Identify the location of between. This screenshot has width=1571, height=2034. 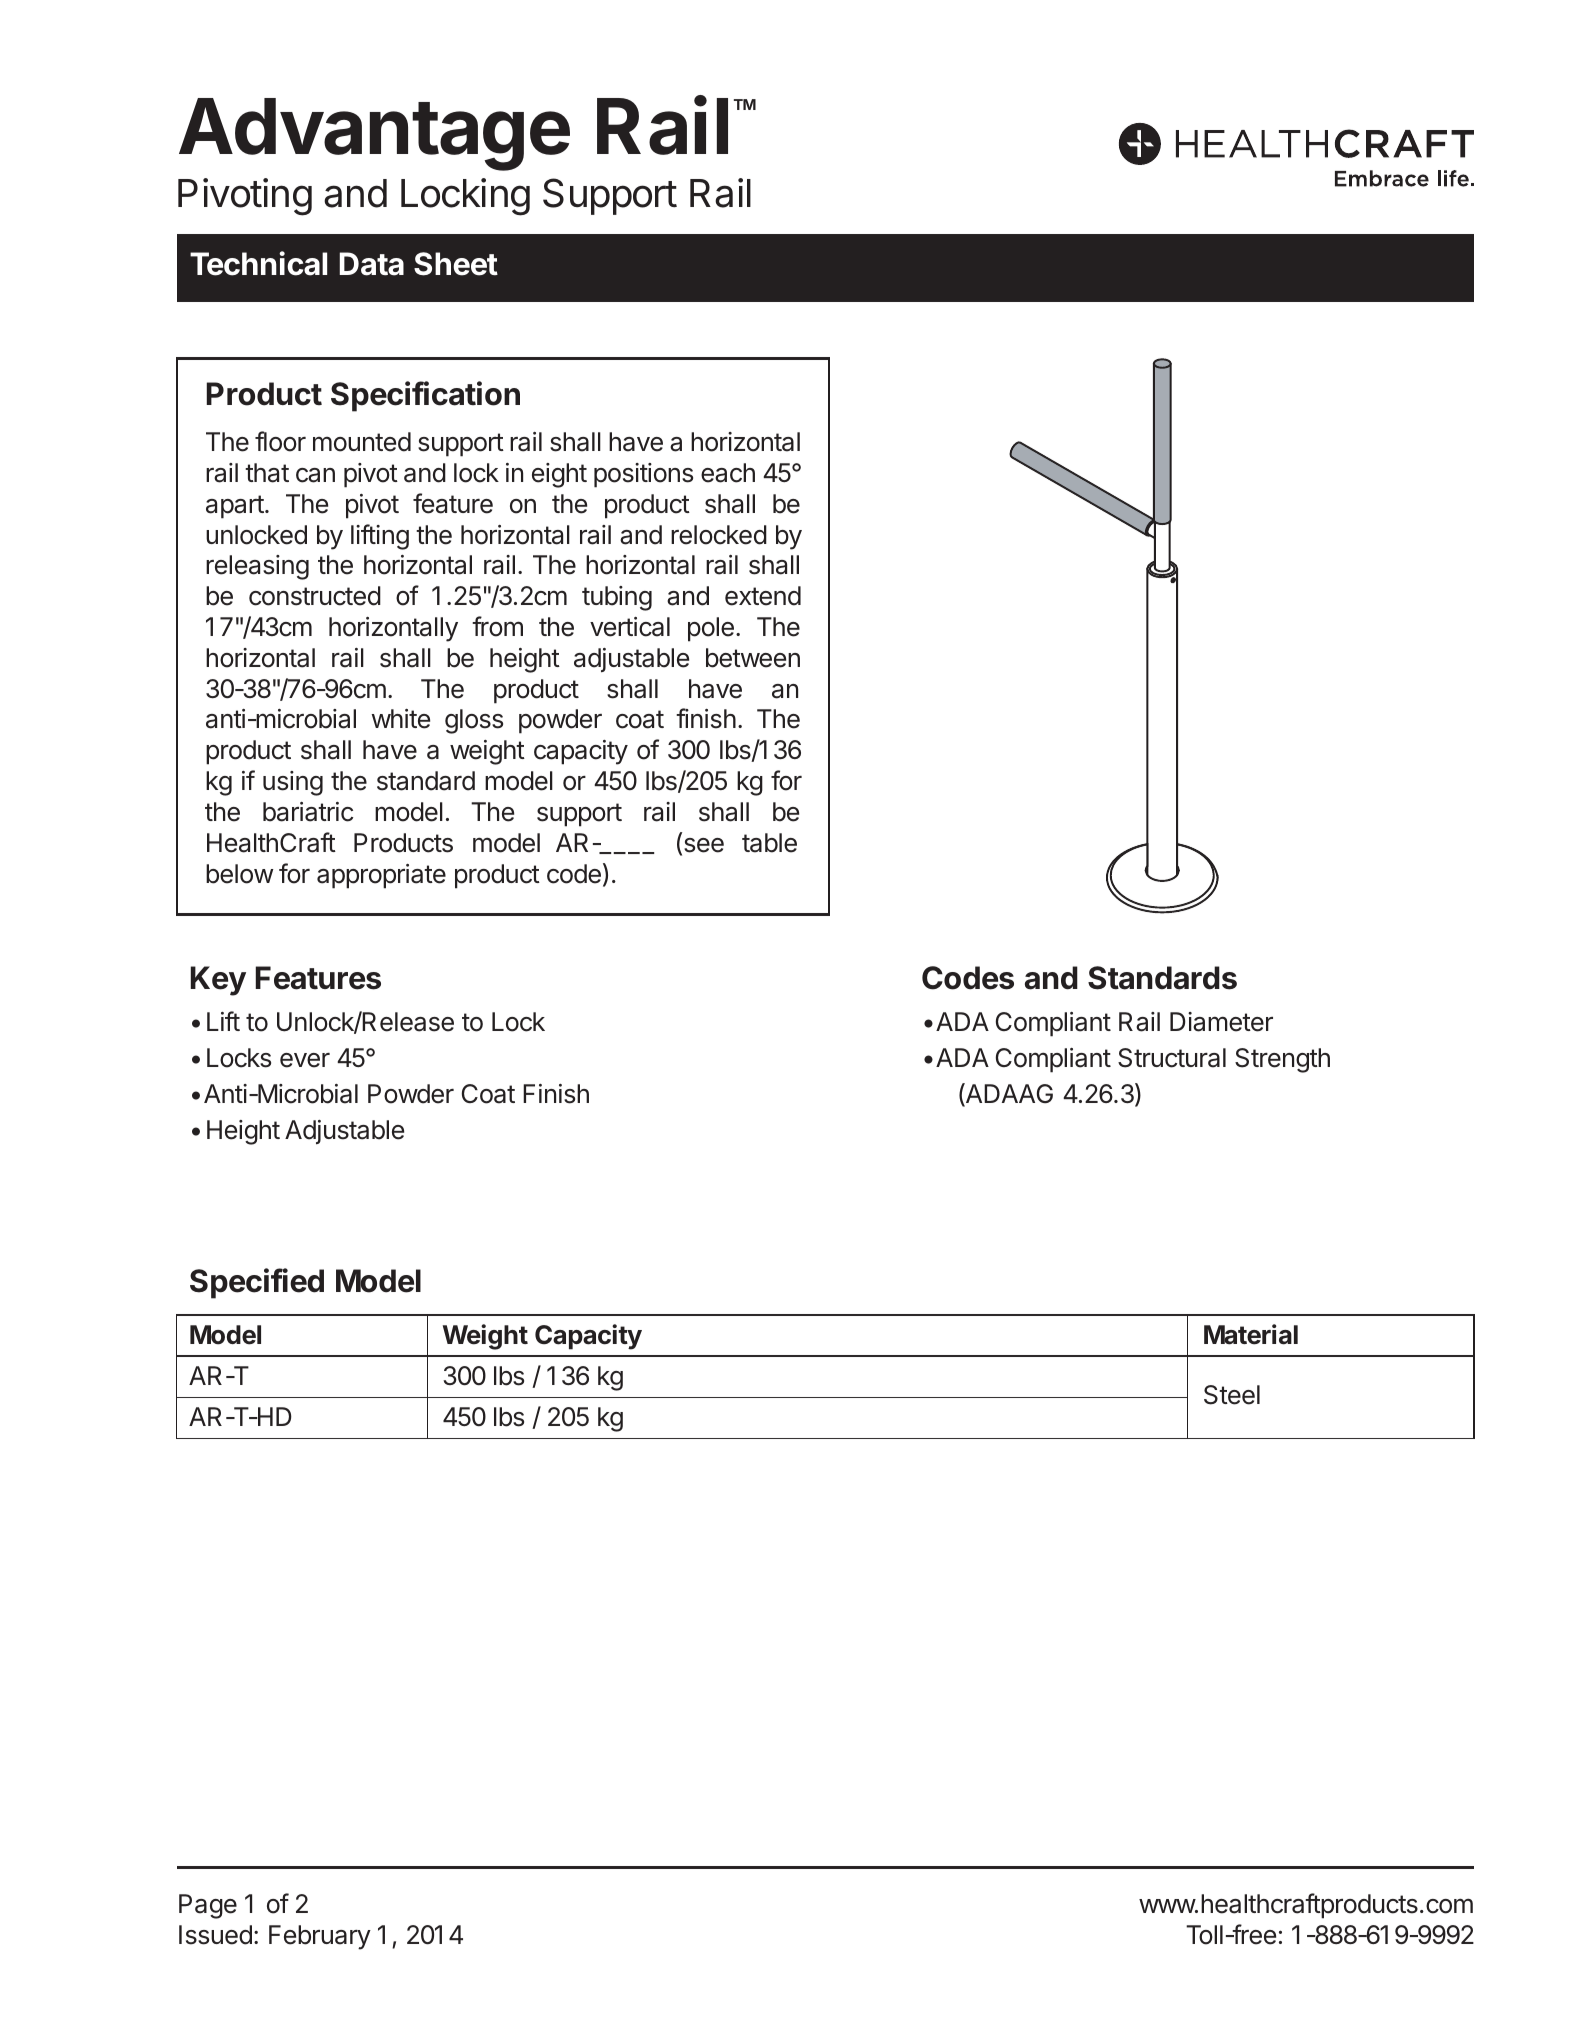
(753, 658).
